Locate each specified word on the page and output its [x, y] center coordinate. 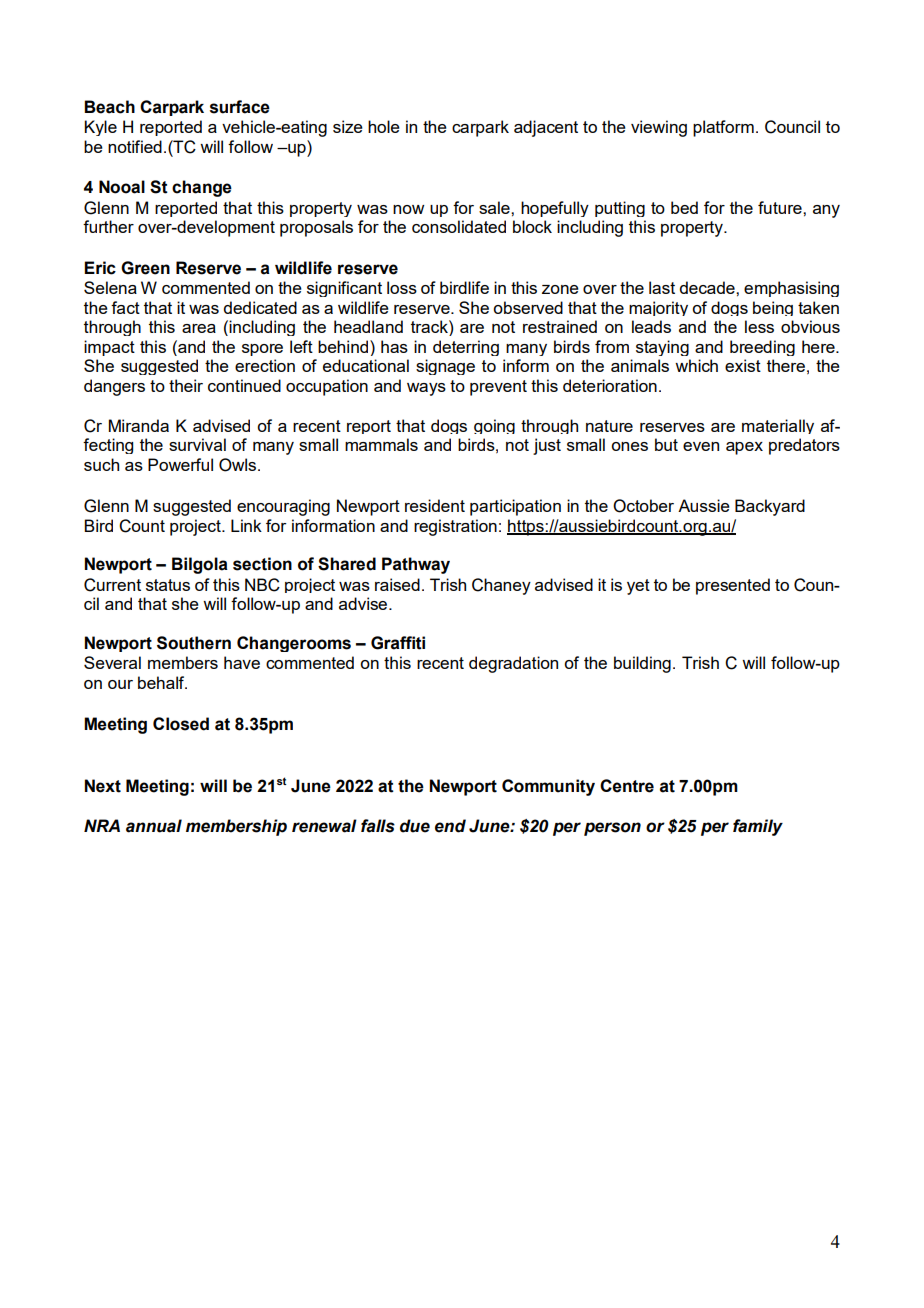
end [450, 826]
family [758, 827]
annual [154, 826]
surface [240, 107]
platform [723, 128]
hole [384, 126]
